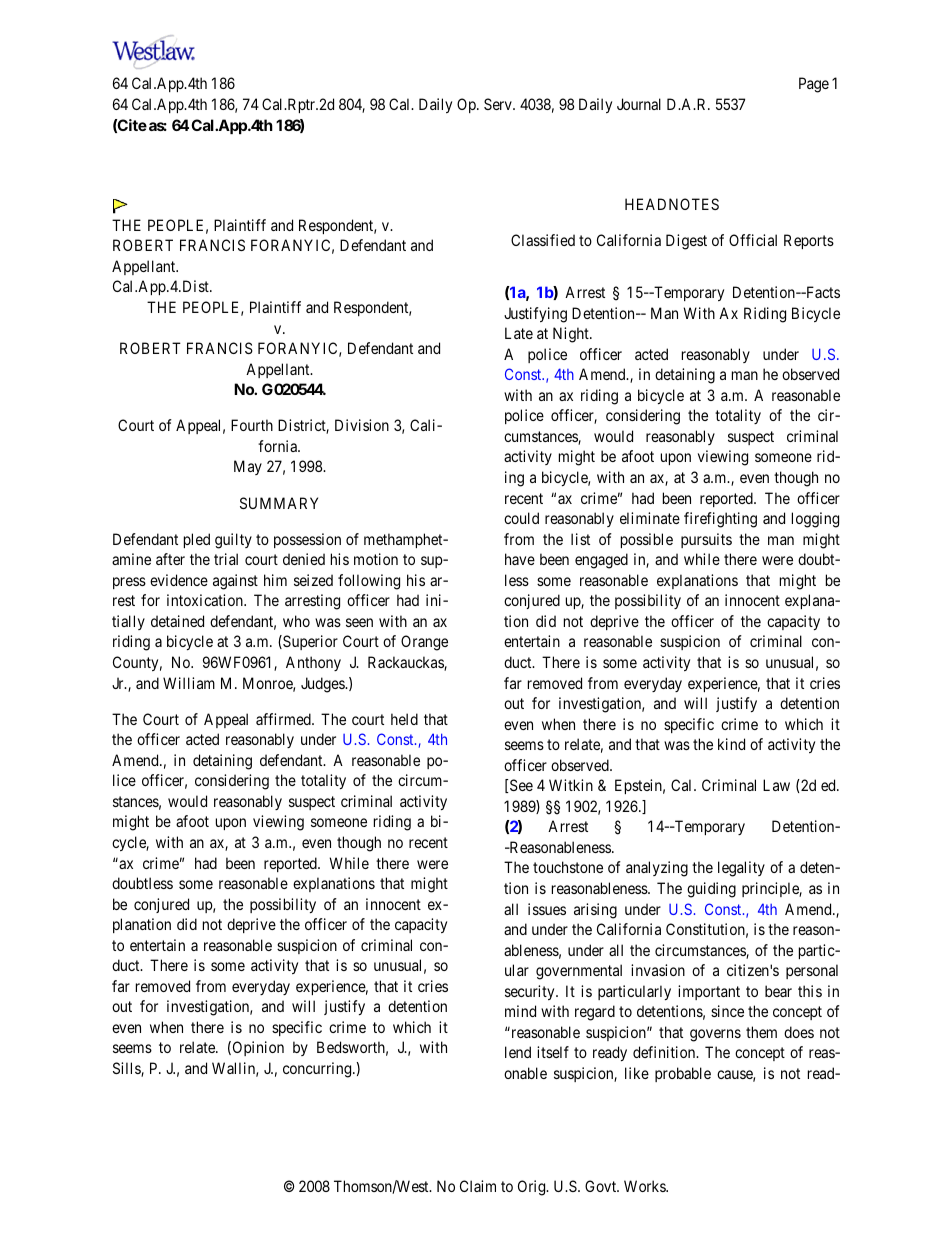  What do you see at coordinates (753, 240) in the image?
I see `Official` at bounding box center [753, 240].
